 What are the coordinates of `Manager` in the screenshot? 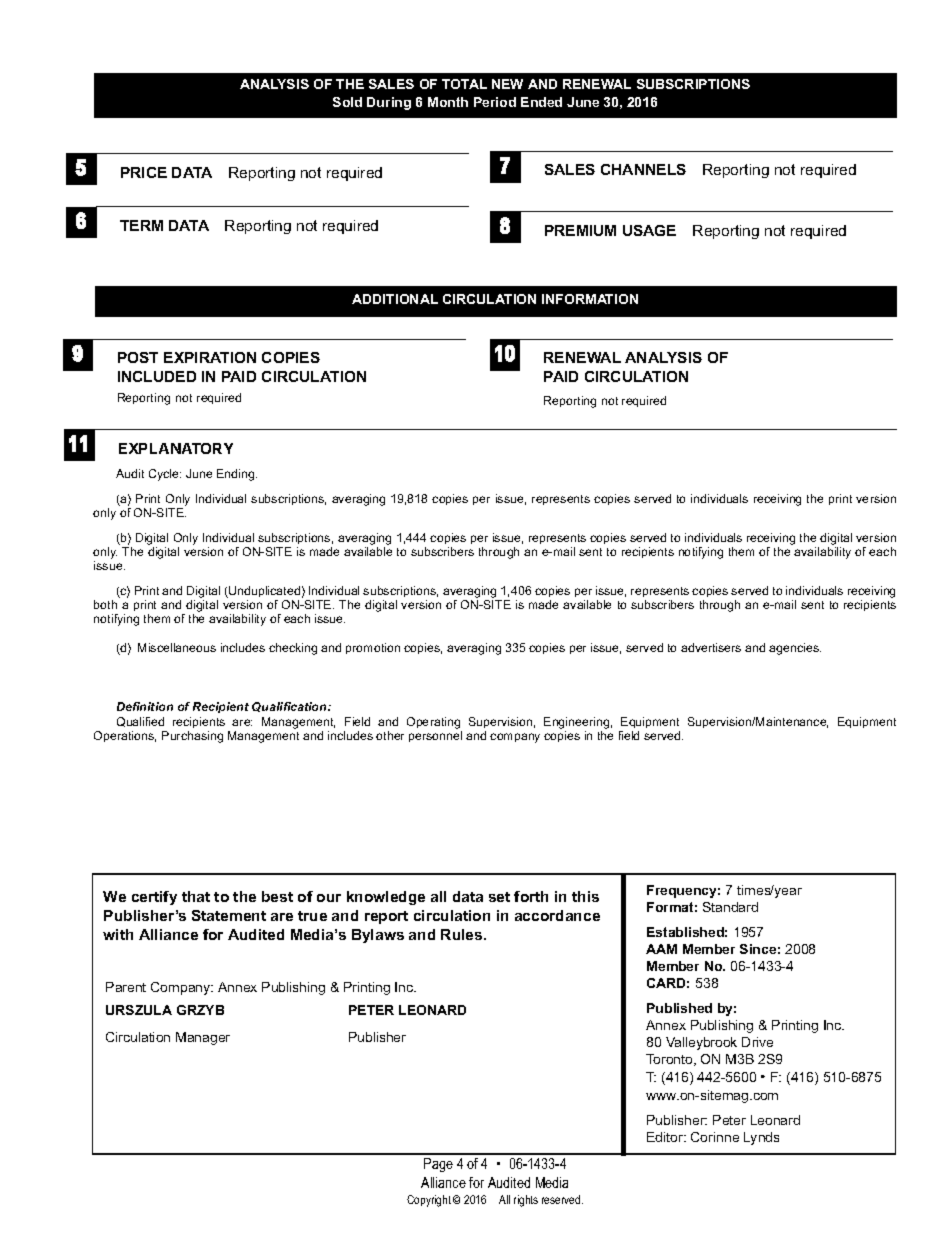 It's located at (203, 1038).
